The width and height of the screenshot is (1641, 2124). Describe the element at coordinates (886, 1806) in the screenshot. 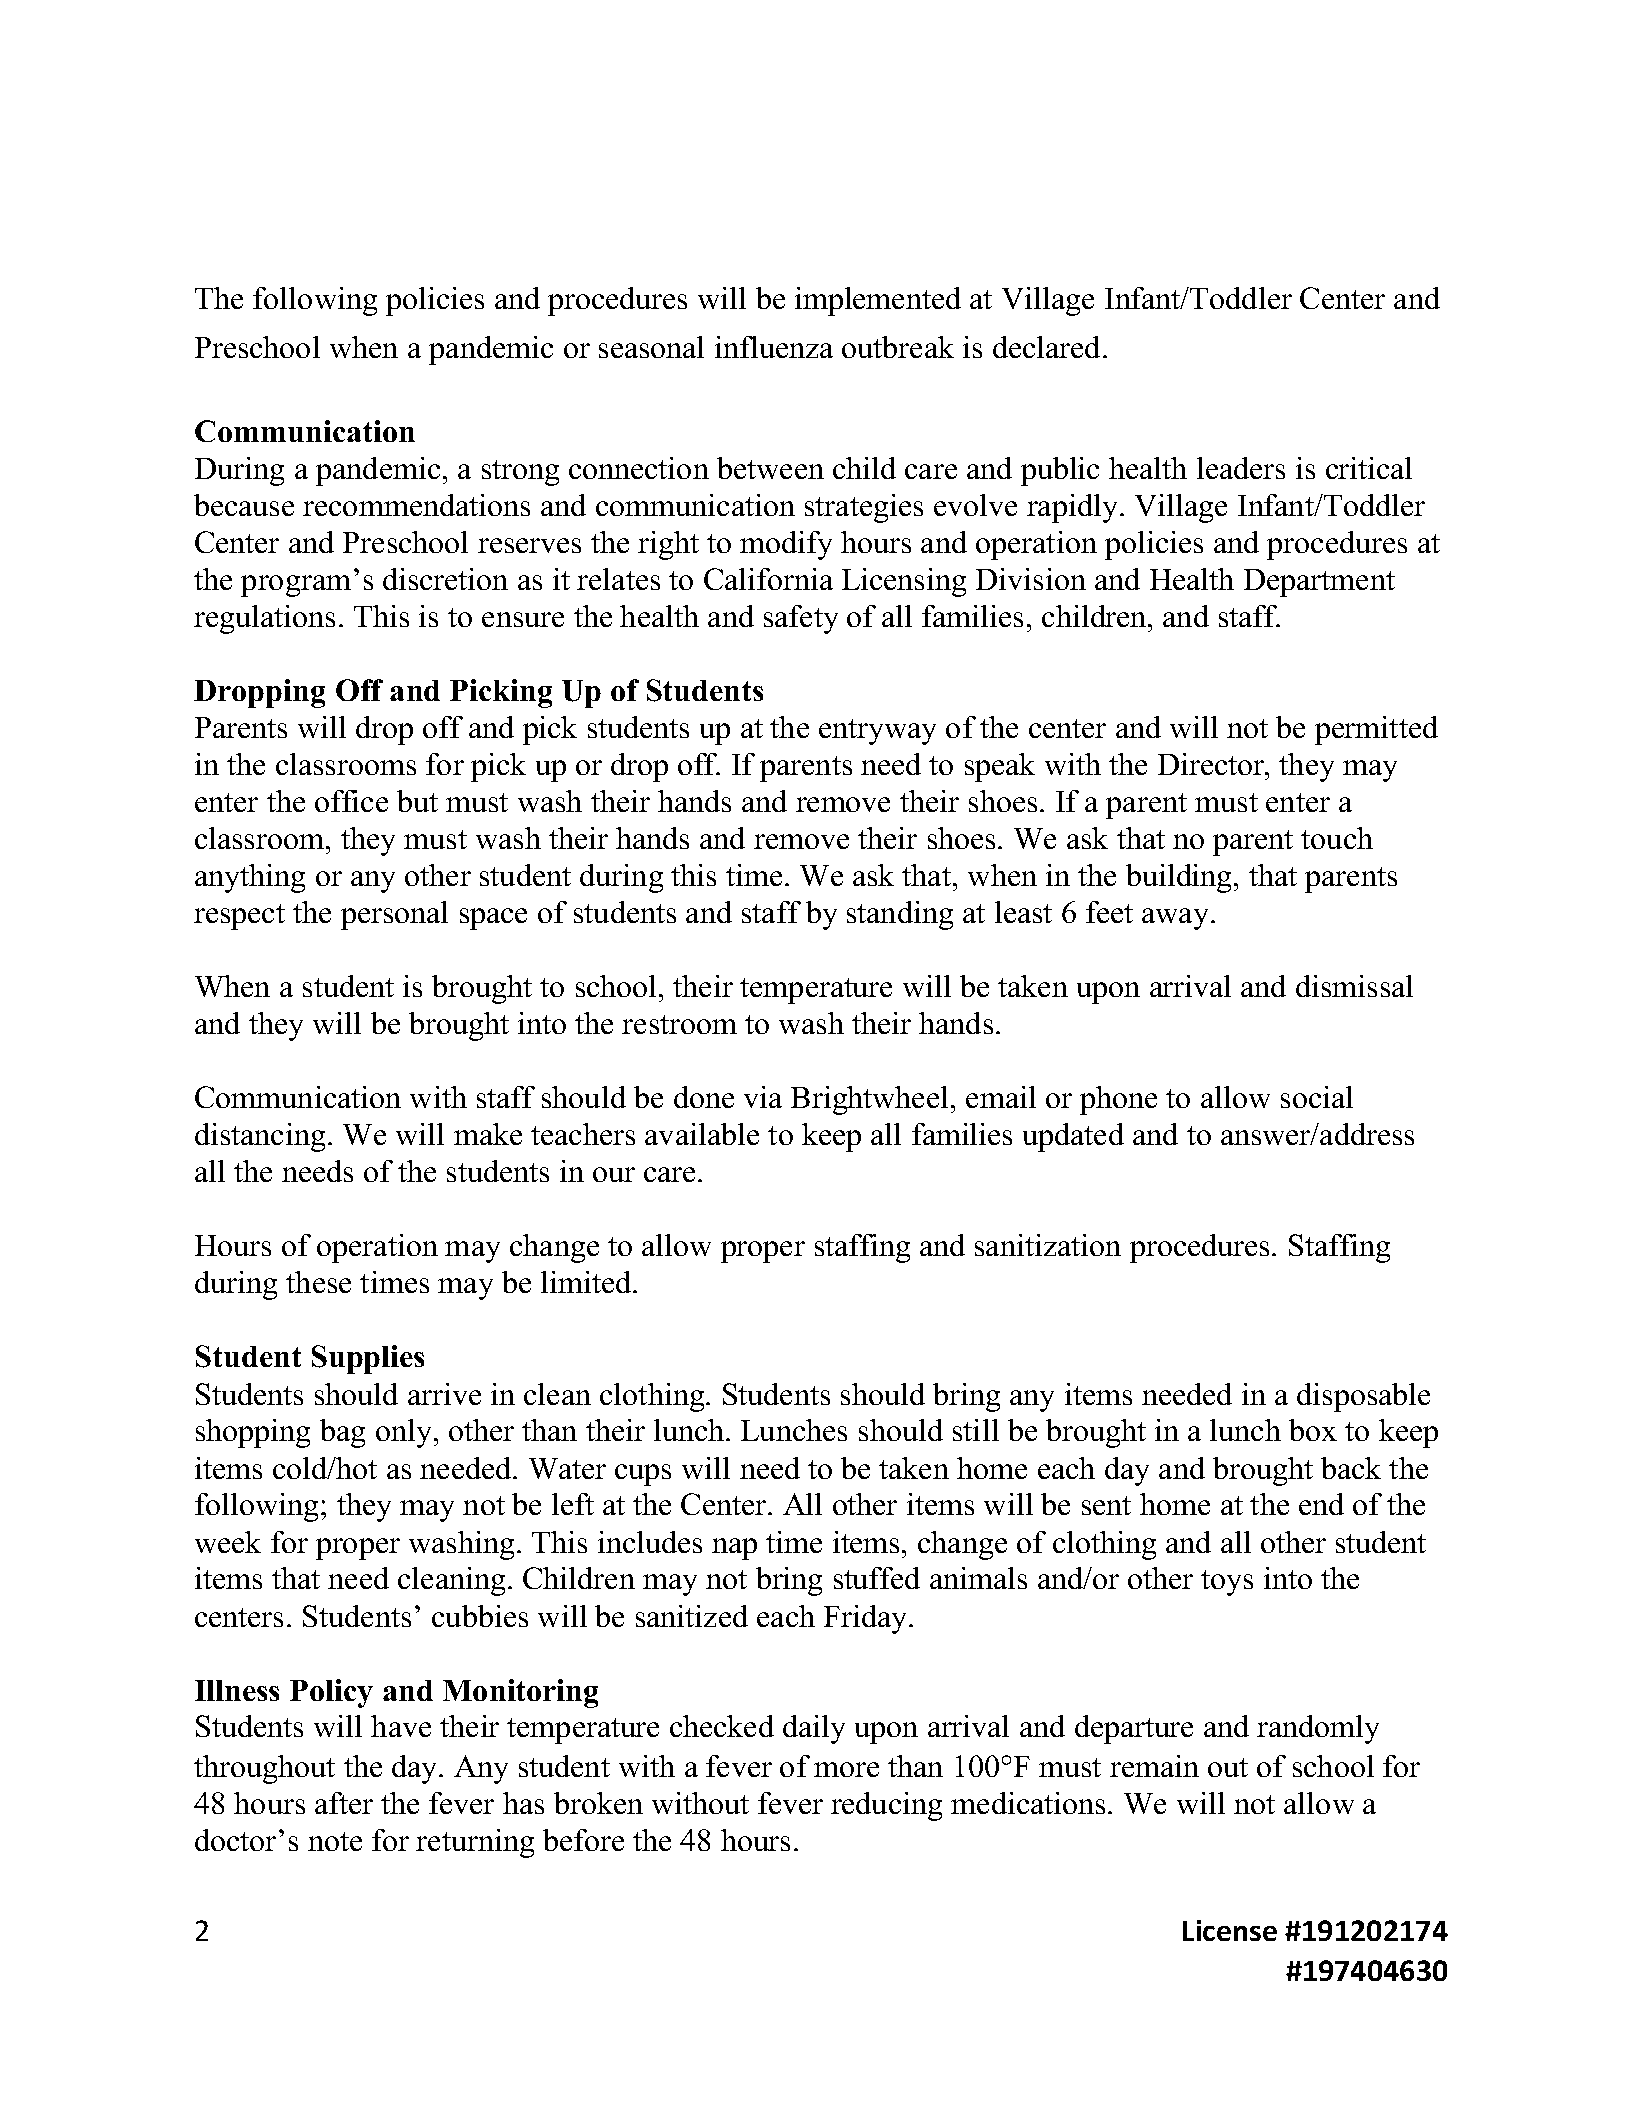

I see `reducing` at that location.
